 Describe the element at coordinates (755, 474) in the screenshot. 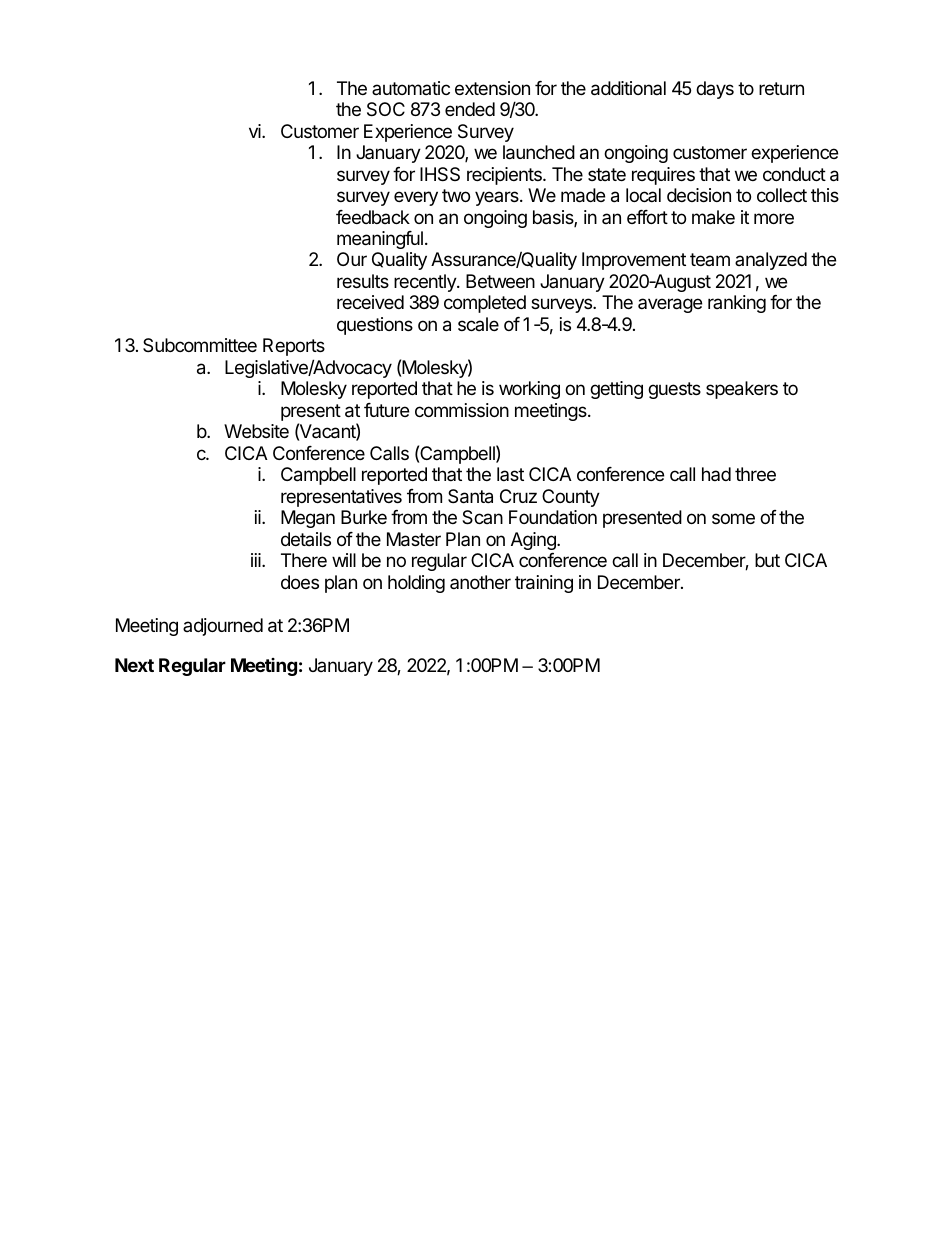

I see `three` at that location.
